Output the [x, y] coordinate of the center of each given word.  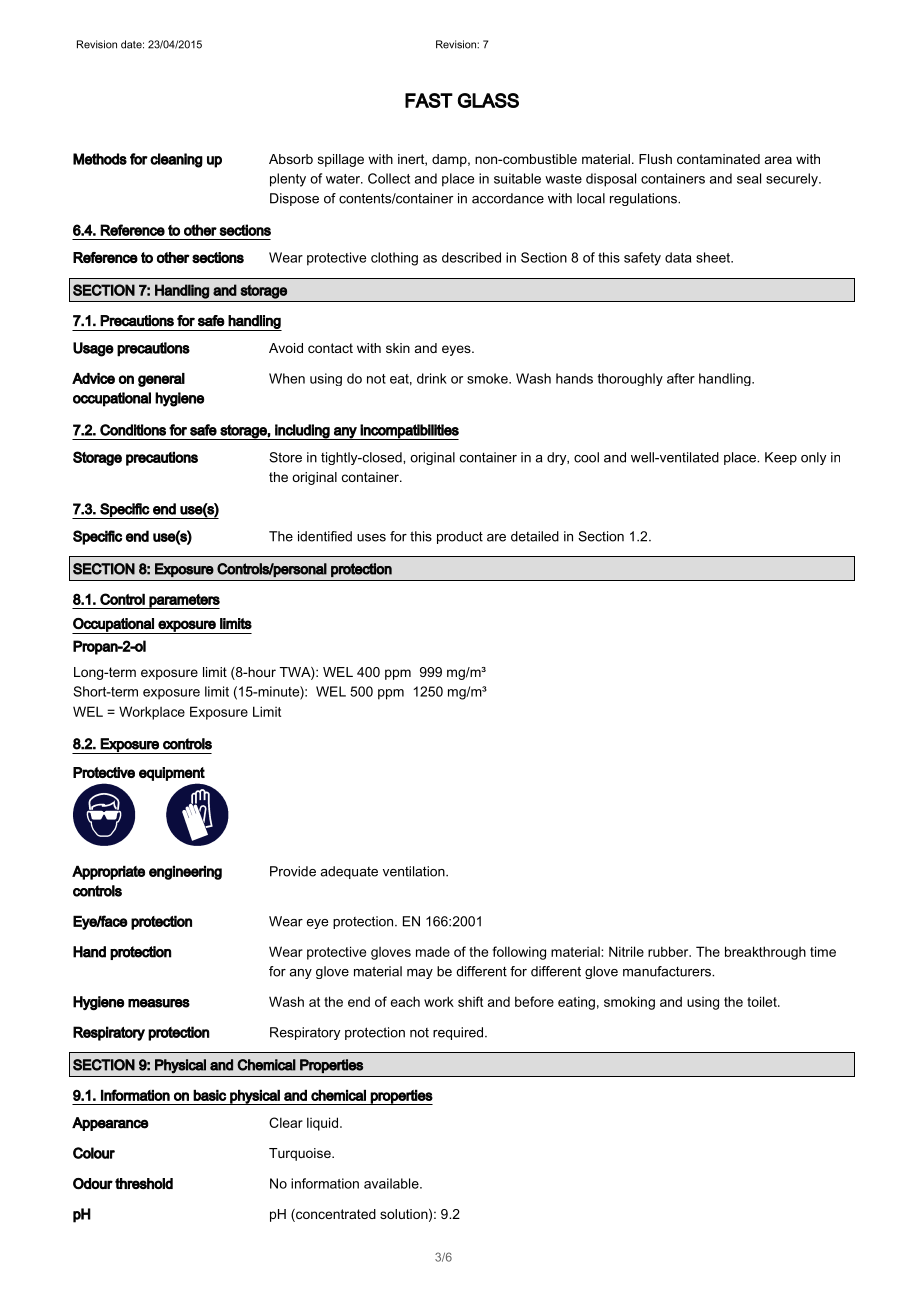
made [433, 951]
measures [159, 1003]
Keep [781, 458]
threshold [144, 1183]
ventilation [415, 871]
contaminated [718, 159]
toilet [763, 1001]
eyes [457, 350]
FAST [429, 100]
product [460, 537]
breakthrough [765, 953]
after [681, 378]
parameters [184, 601]
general [161, 380]
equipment [172, 774]
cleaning [176, 160]
